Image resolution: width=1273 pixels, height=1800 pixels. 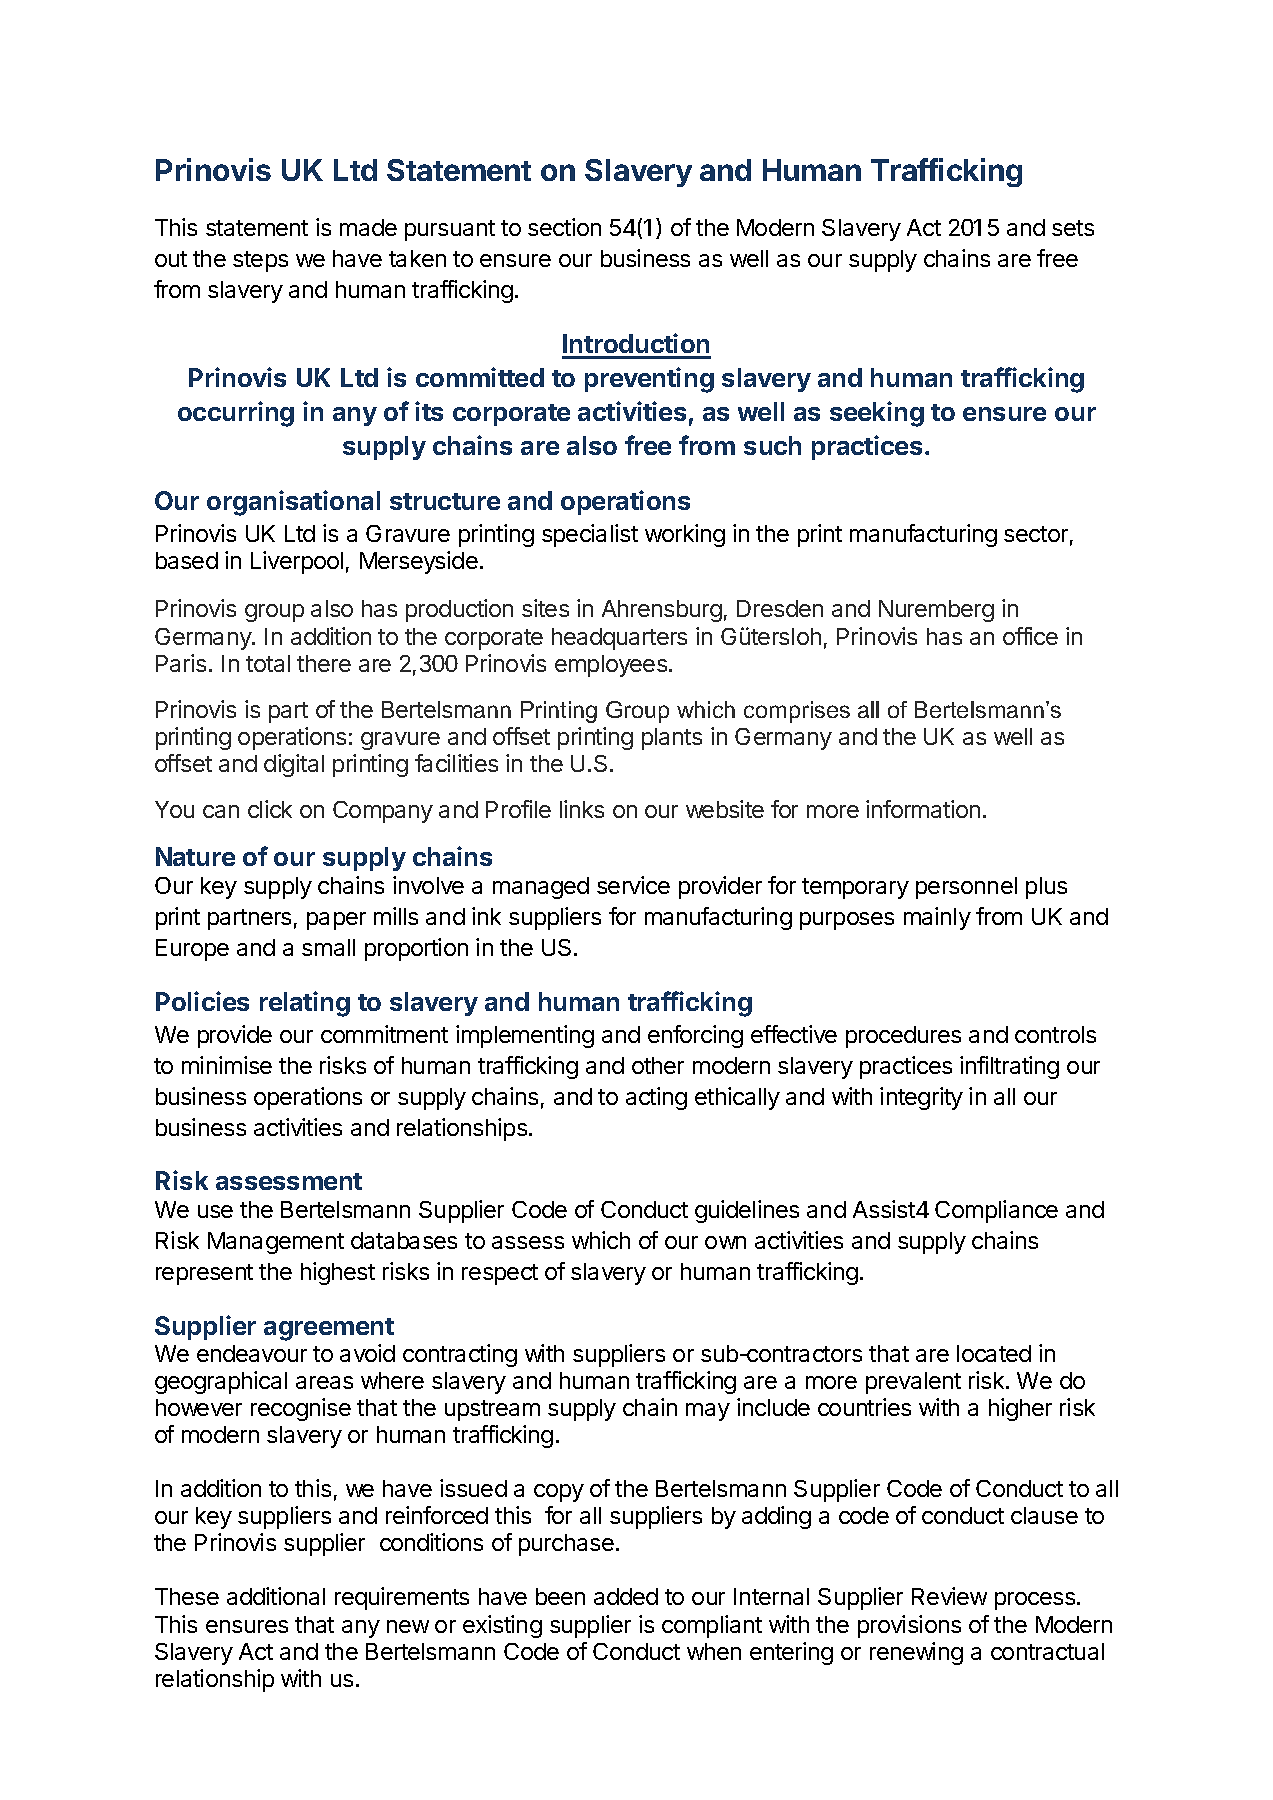 What do you see at coordinates (1073, 228) in the screenshot?
I see `sets` at bounding box center [1073, 228].
